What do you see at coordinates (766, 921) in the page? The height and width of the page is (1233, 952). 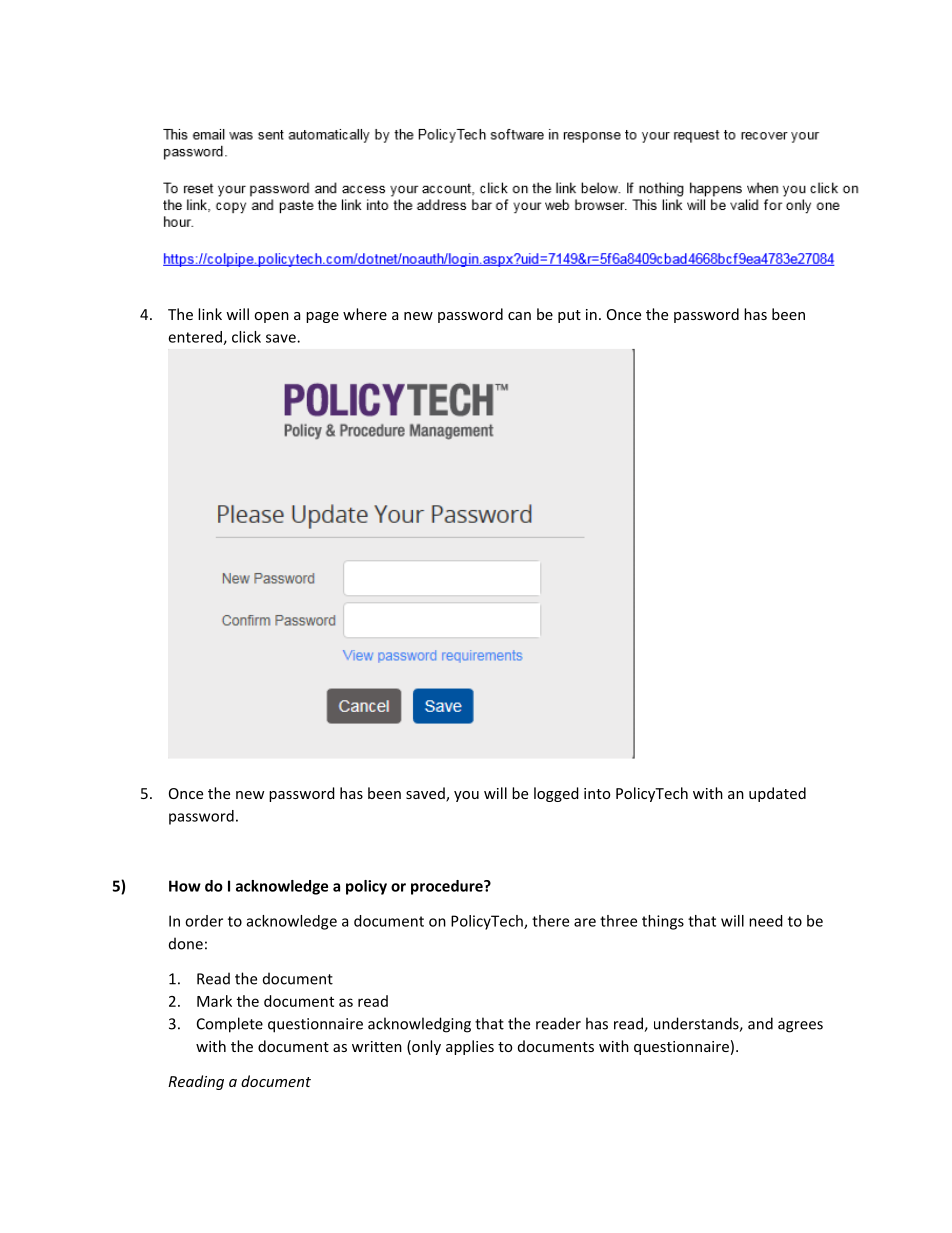 I see `need` at bounding box center [766, 921].
